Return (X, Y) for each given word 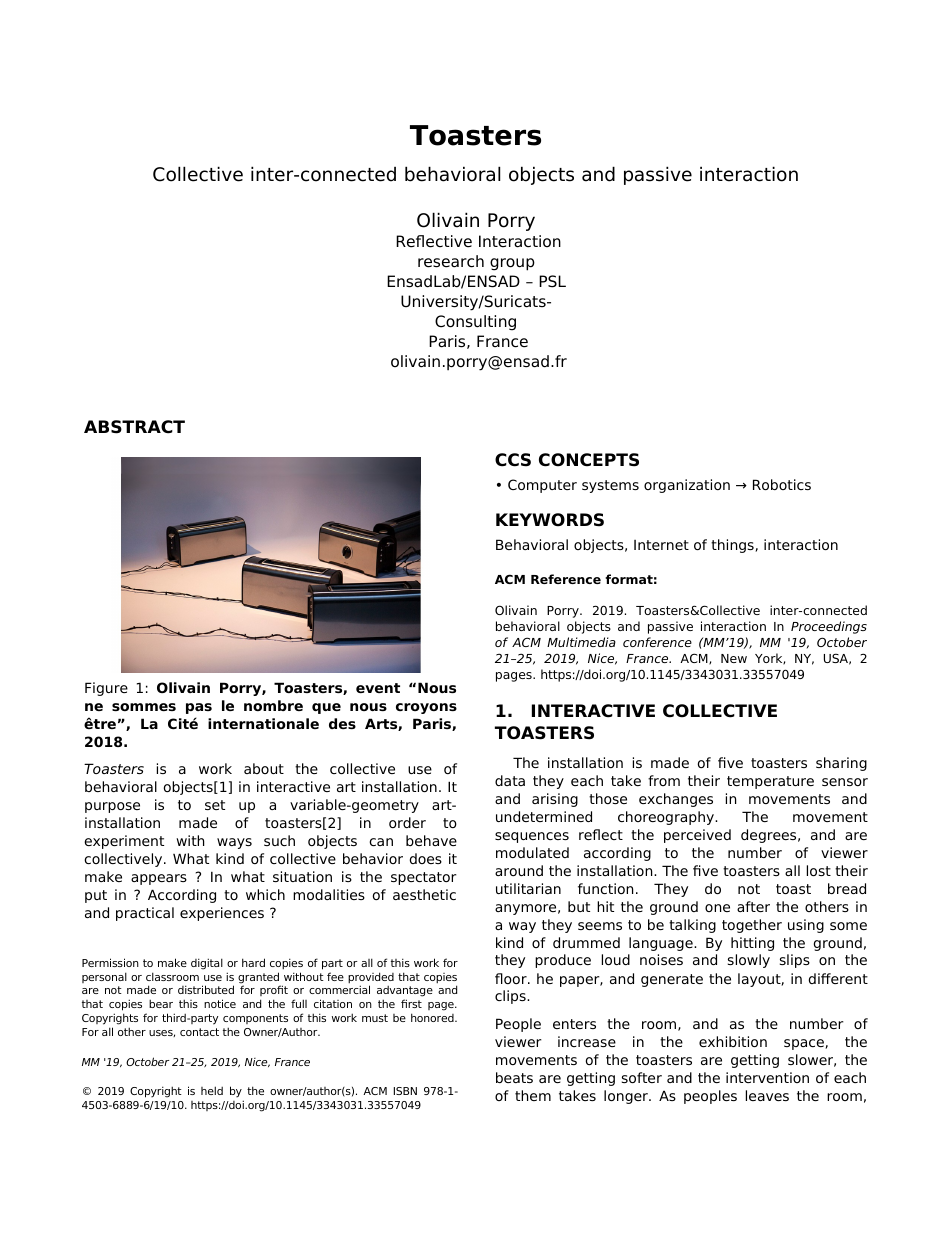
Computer (542, 486)
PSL (552, 281)
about (264, 768)
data (510, 780)
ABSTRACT (134, 427)
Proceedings (829, 627)
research (451, 261)
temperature (770, 782)
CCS (513, 460)
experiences (222, 914)
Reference (566, 579)
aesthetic (424, 894)
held (212, 1090)
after (753, 906)
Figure (106, 689)
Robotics (782, 484)
